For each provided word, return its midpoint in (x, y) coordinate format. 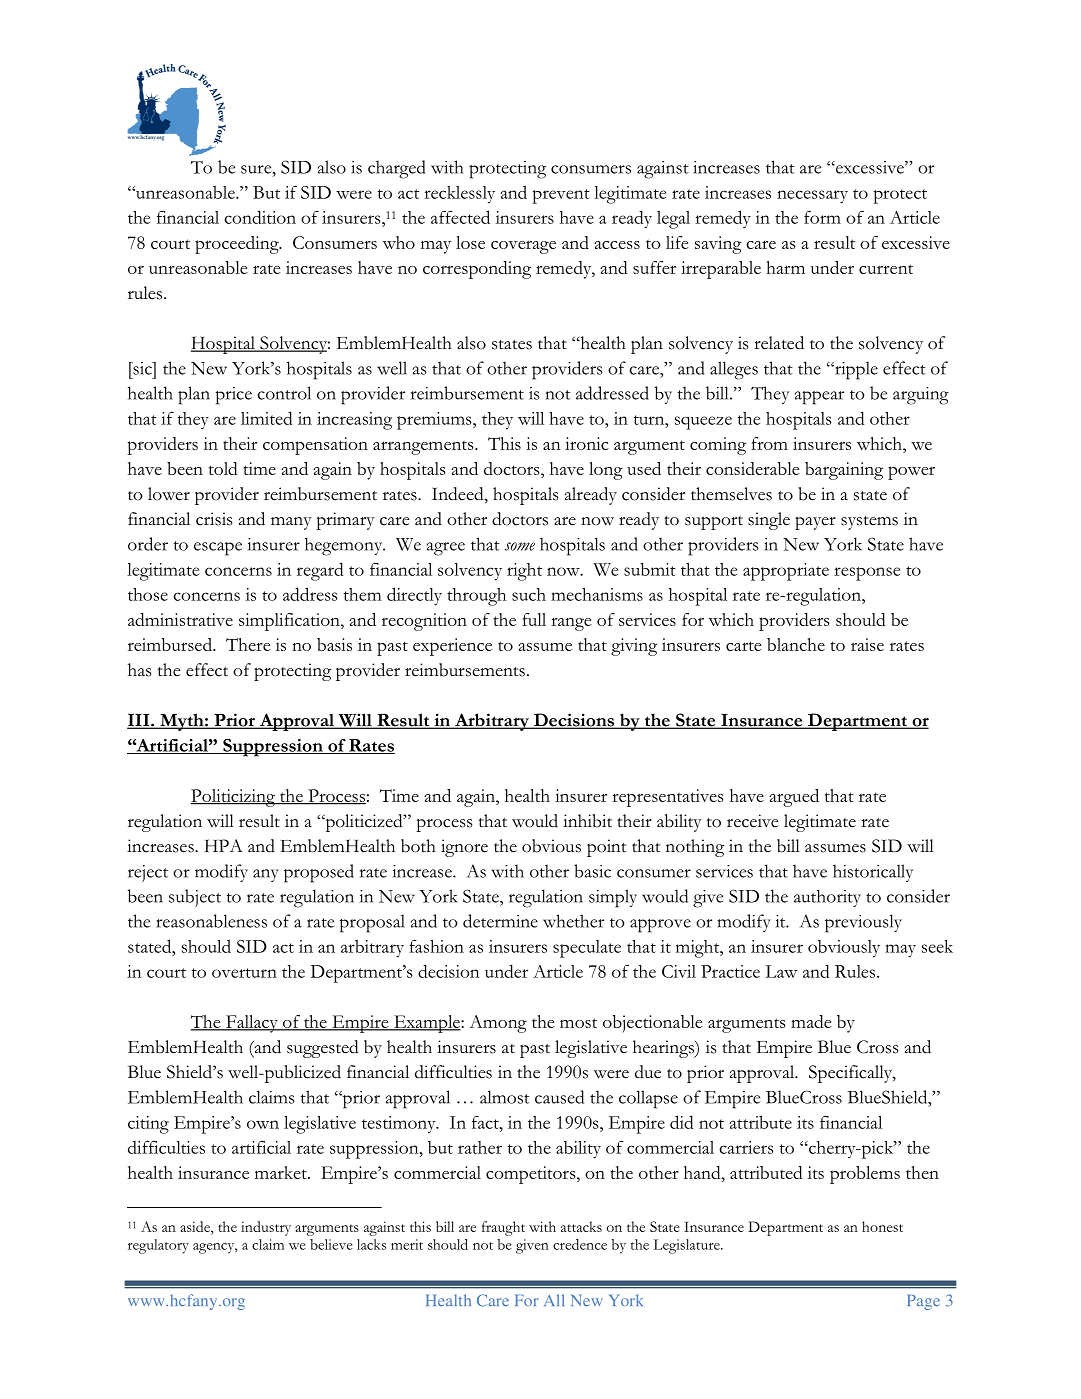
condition (260, 217)
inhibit (587, 821)
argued (794, 798)
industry (266, 1228)
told (223, 468)
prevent (561, 196)
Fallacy (252, 1024)
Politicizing (233, 798)
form (822, 217)
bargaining (844, 471)
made (811, 1021)
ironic (587, 443)
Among (498, 1024)
